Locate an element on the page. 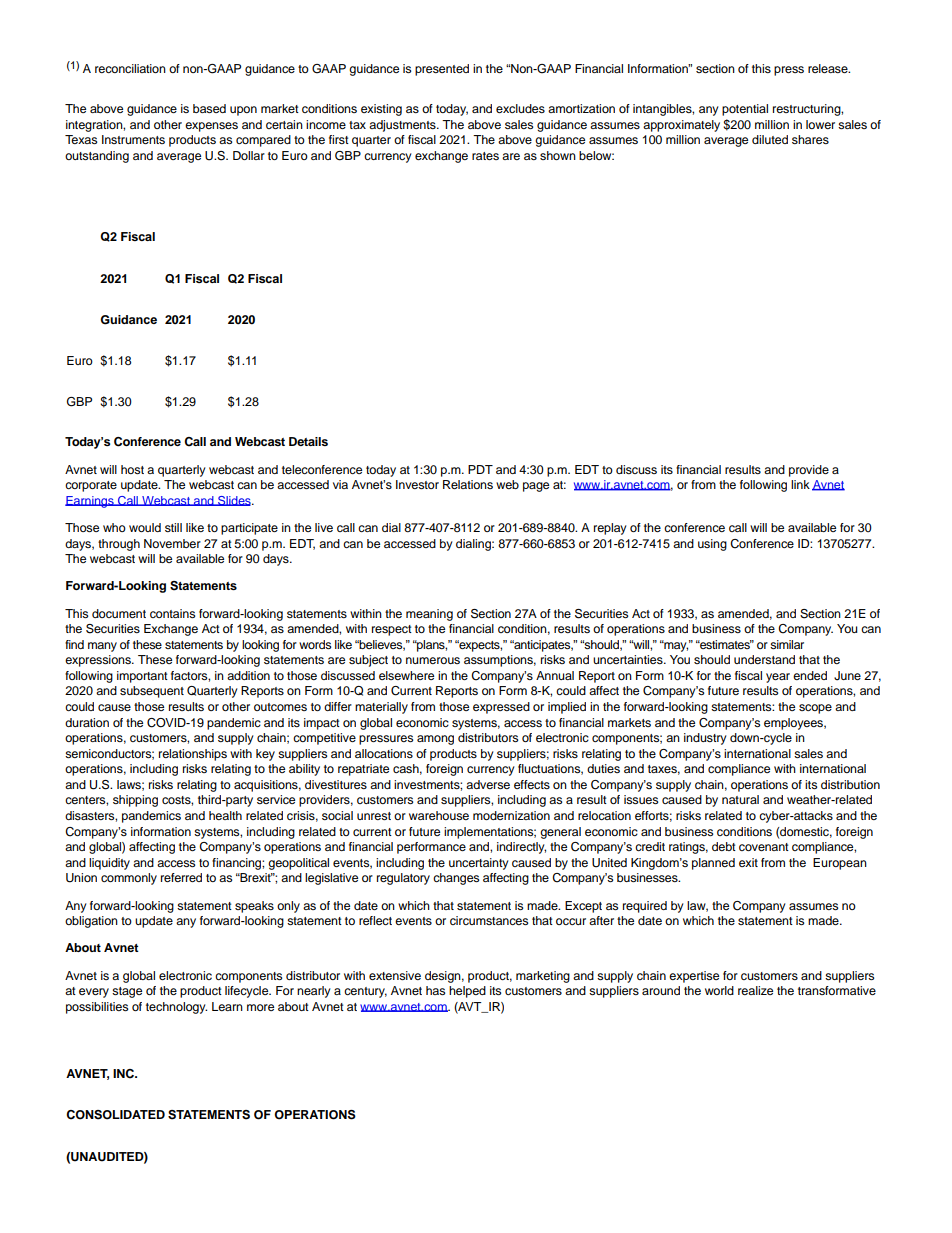 The width and height of the document is (952, 1233). November is located at coordinates (172, 543).
